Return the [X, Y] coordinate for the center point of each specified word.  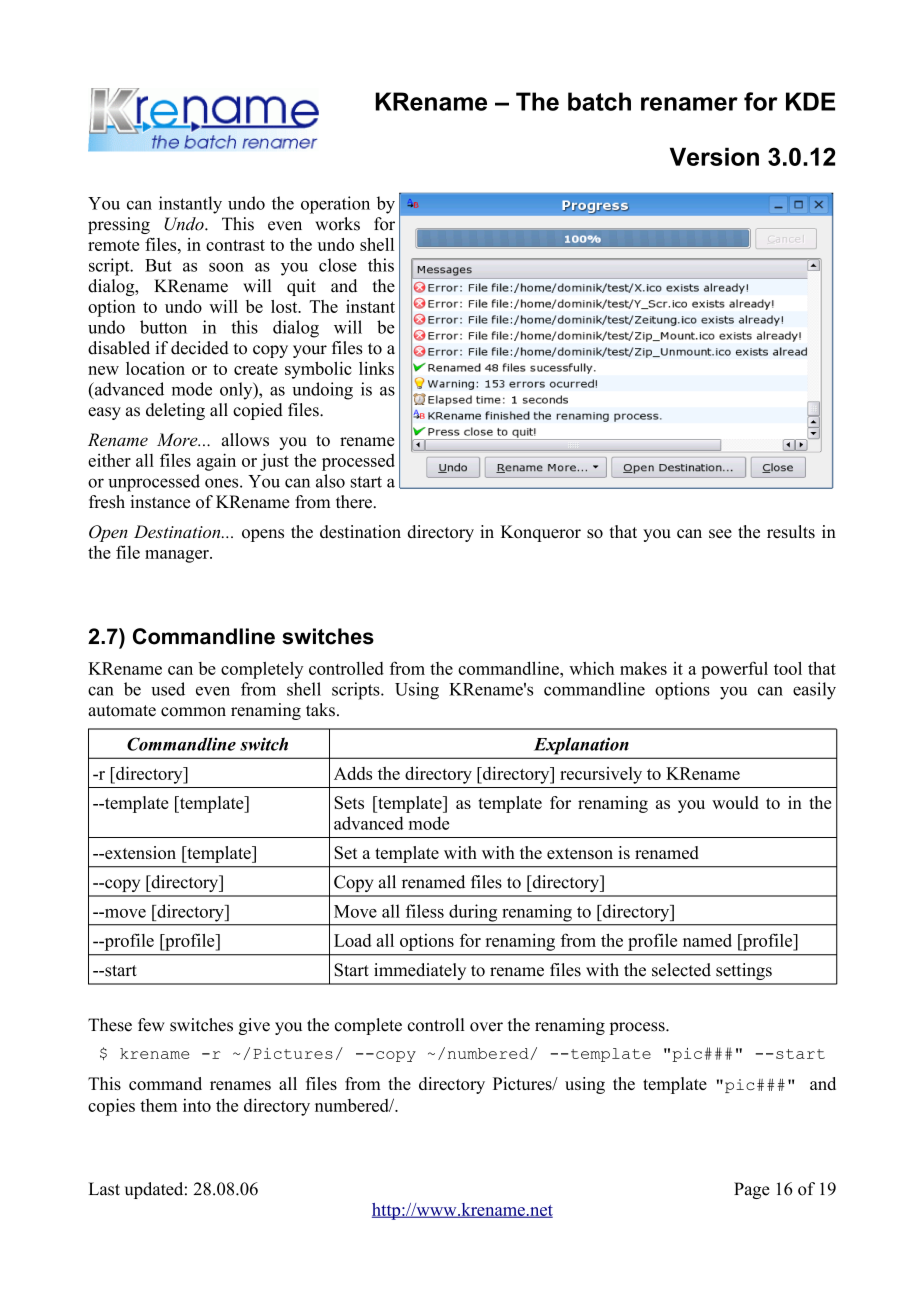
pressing [119, 225]
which [591, 668]
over [486, 1027]
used [168, 689]
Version [714, 156]
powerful [734, 670]
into [197, 1105]
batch [599, 101]
